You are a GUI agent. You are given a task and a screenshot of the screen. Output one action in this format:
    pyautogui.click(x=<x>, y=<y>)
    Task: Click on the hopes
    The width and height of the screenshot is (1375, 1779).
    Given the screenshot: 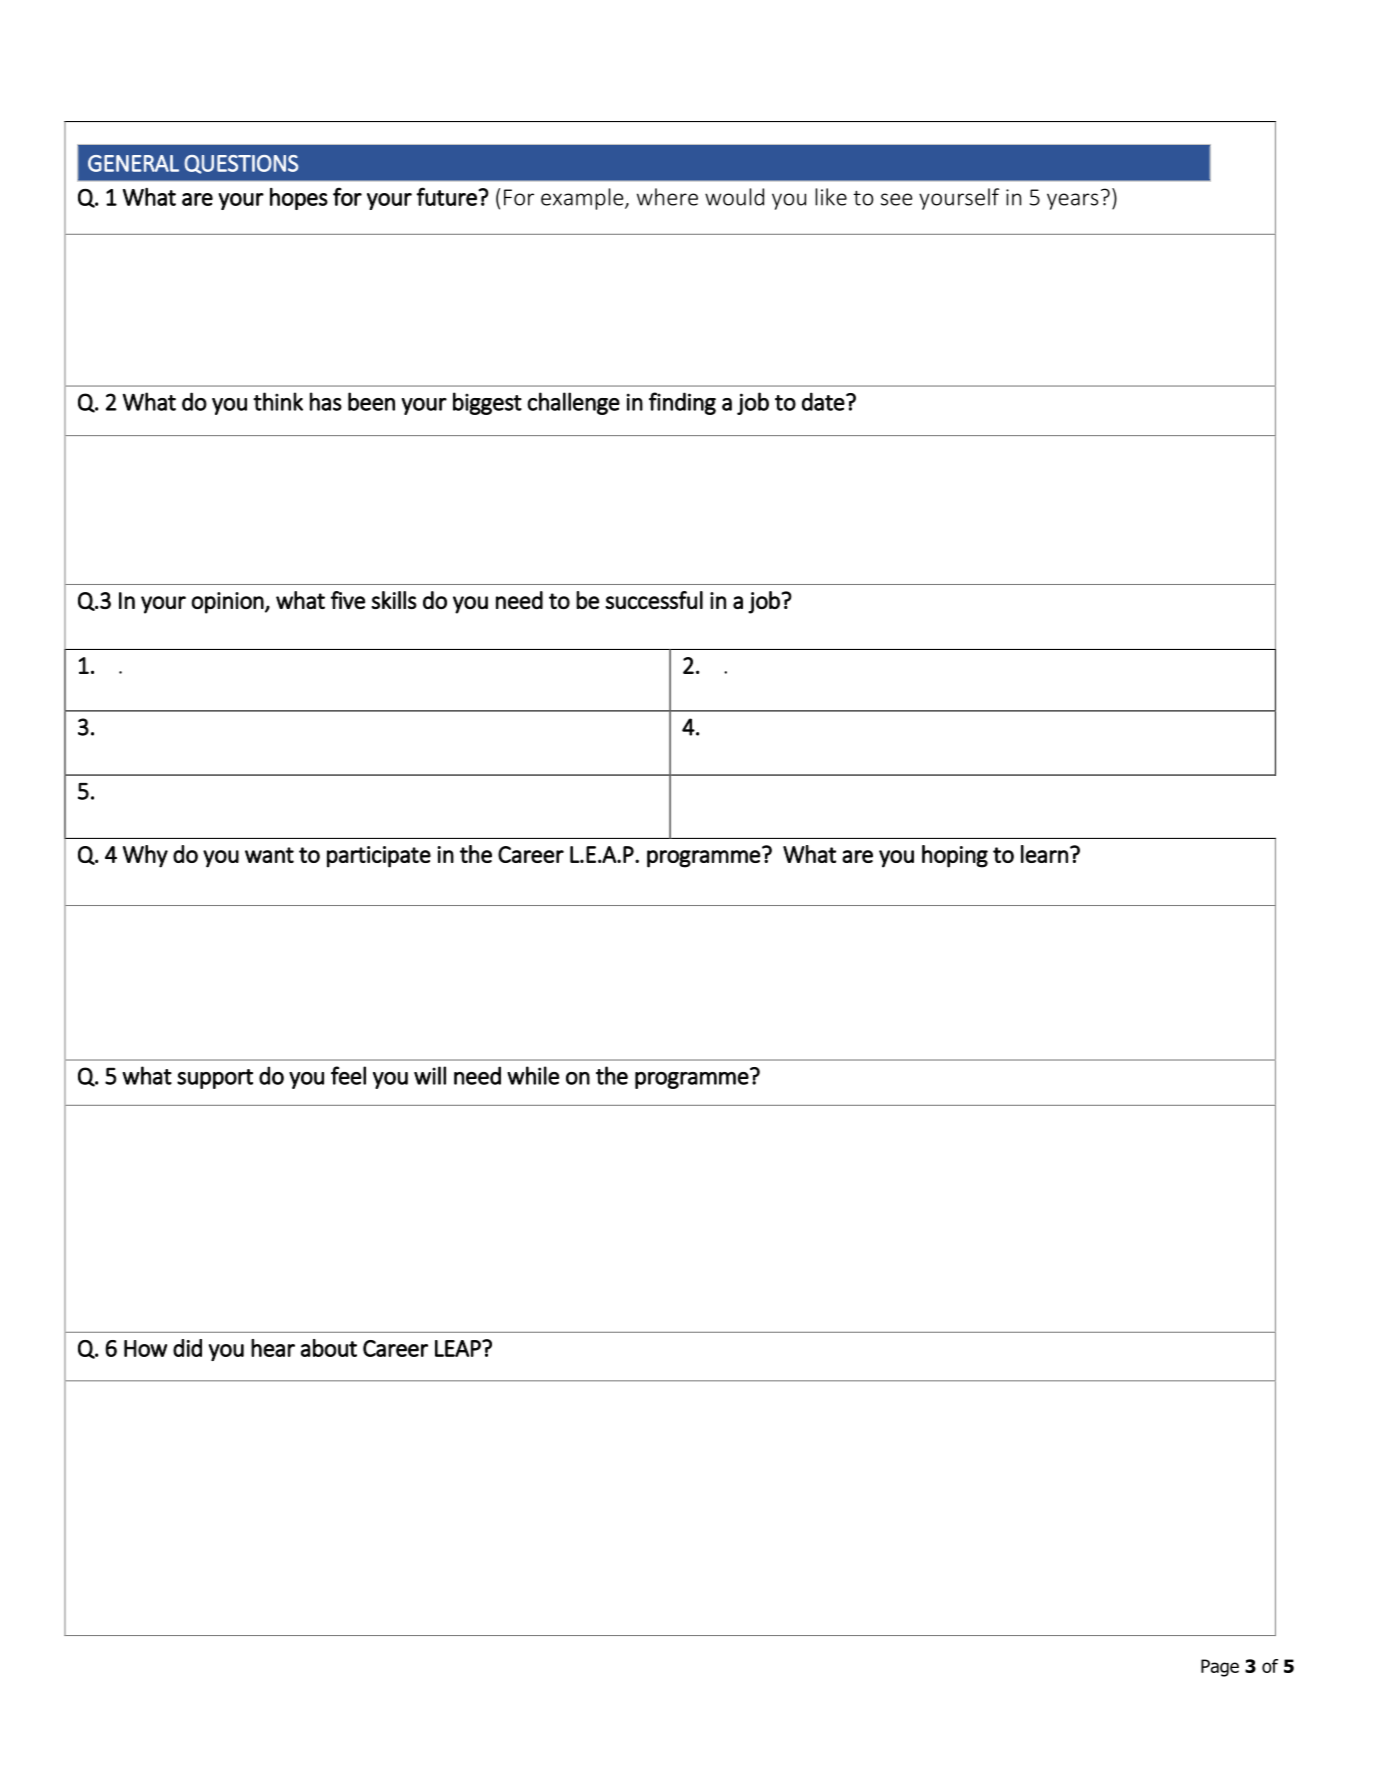 What is the action you would take?
    pyautogui.click(x=299, y=199)
